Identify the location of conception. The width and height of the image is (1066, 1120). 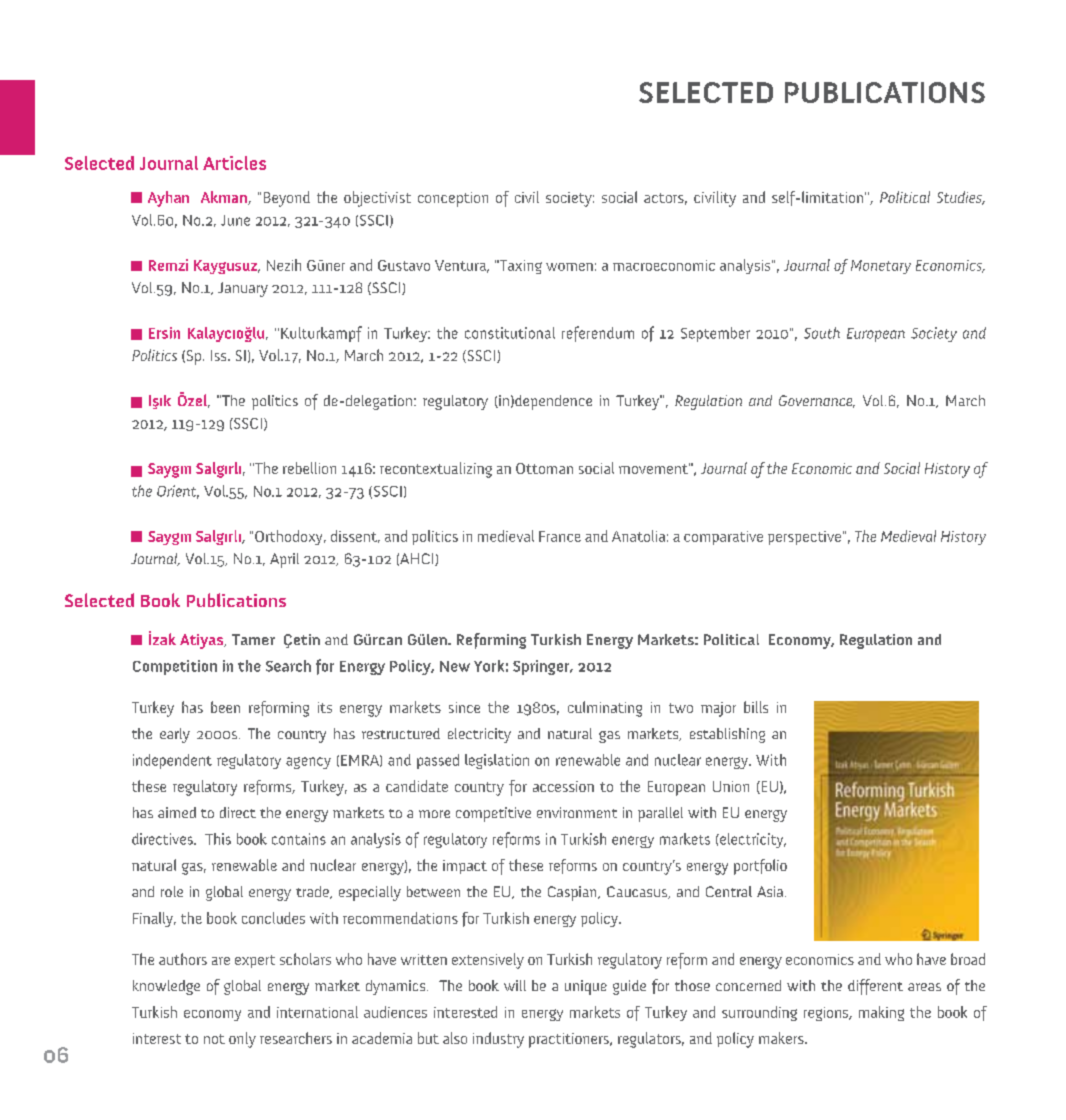
(453, 199).
